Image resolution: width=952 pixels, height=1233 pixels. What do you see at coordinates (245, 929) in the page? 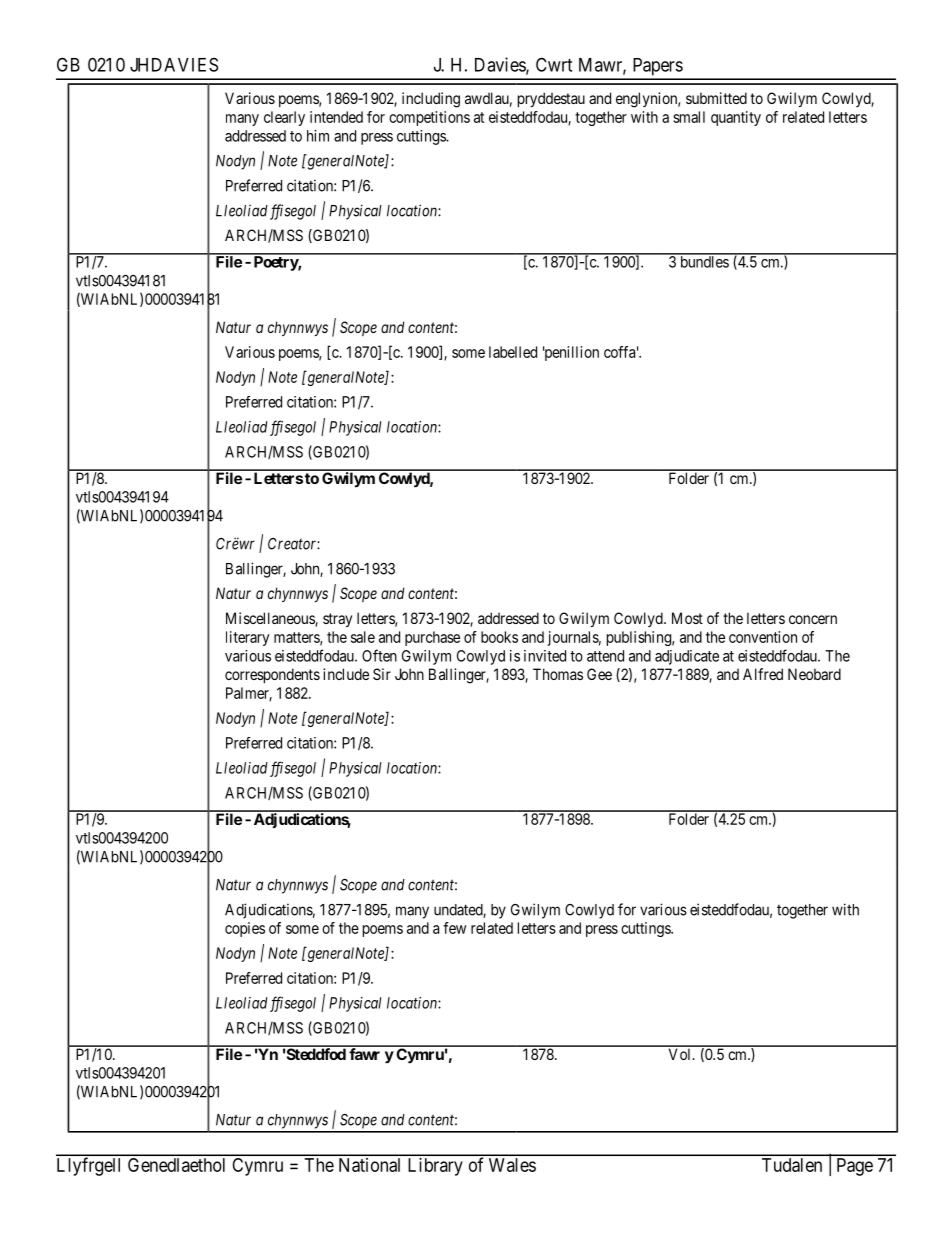
I see `copies` at bounding box center [245, 929].
